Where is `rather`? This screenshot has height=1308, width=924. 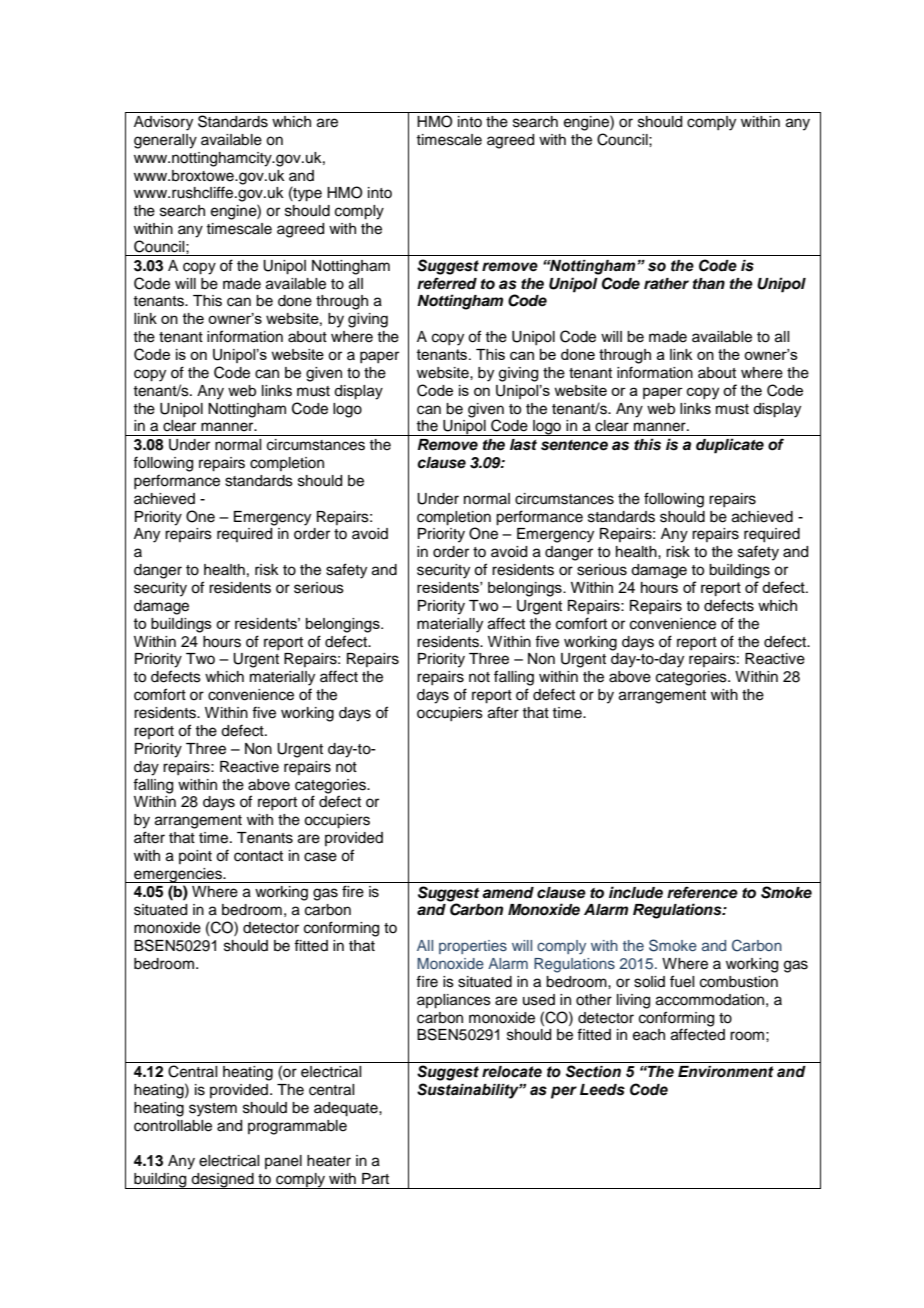
rather is located at coordinates (666, 284).
